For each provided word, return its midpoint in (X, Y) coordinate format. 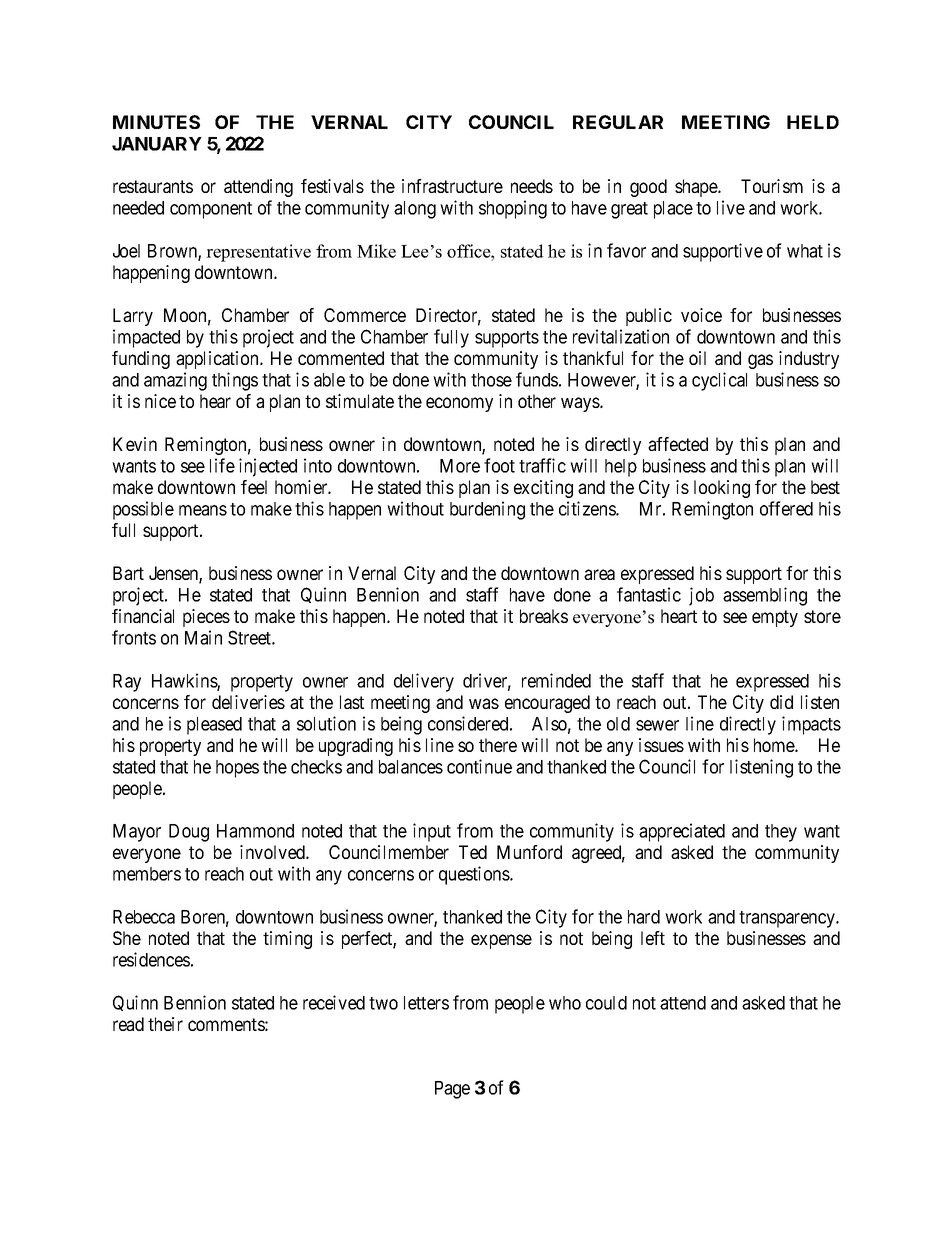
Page (452, 1090)
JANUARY (157, 144)
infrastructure (452, 186)
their (165, 1024)
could (606, 1003)
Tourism (772, 186)
